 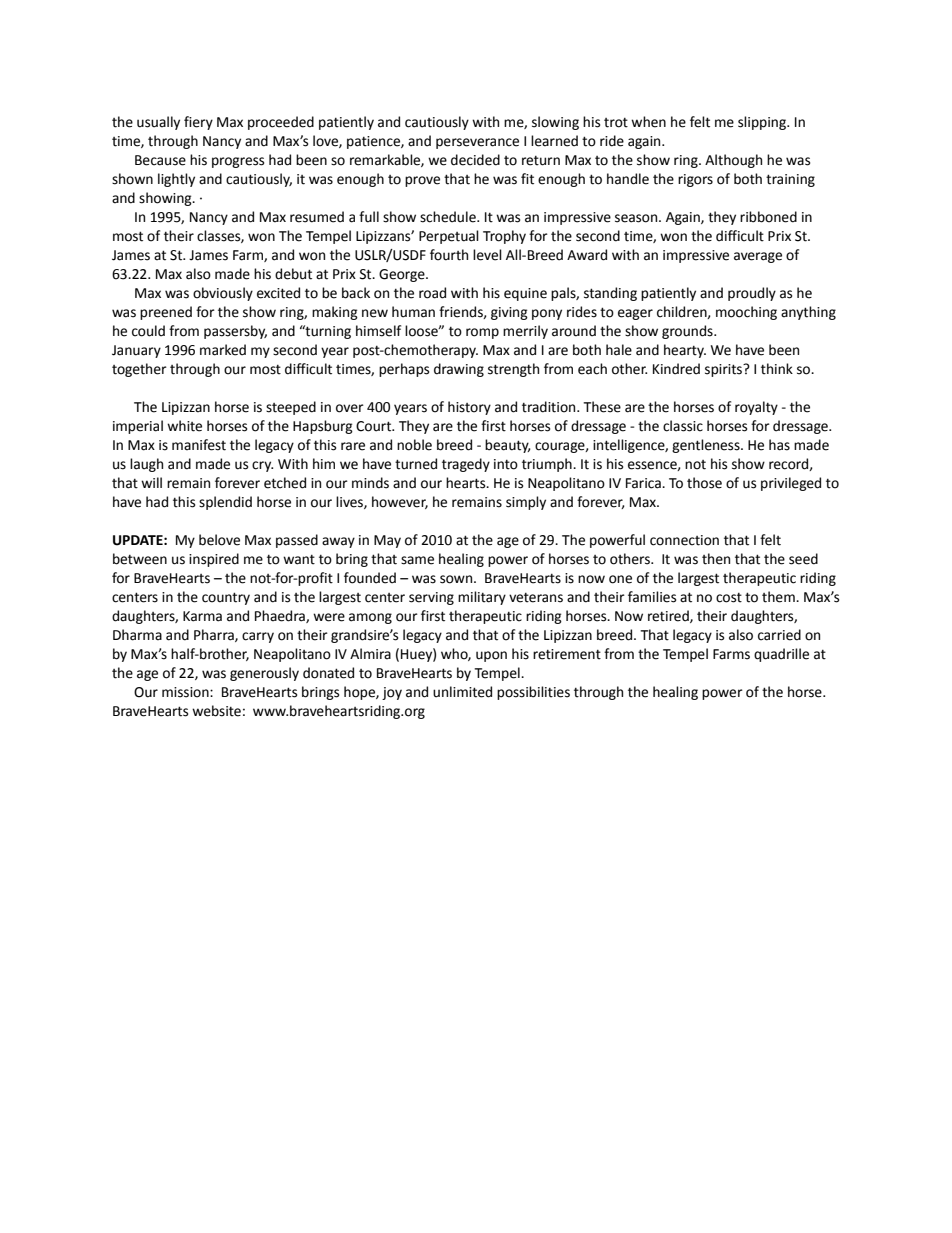 I want to click on debut, so click(x=293, y=274).
